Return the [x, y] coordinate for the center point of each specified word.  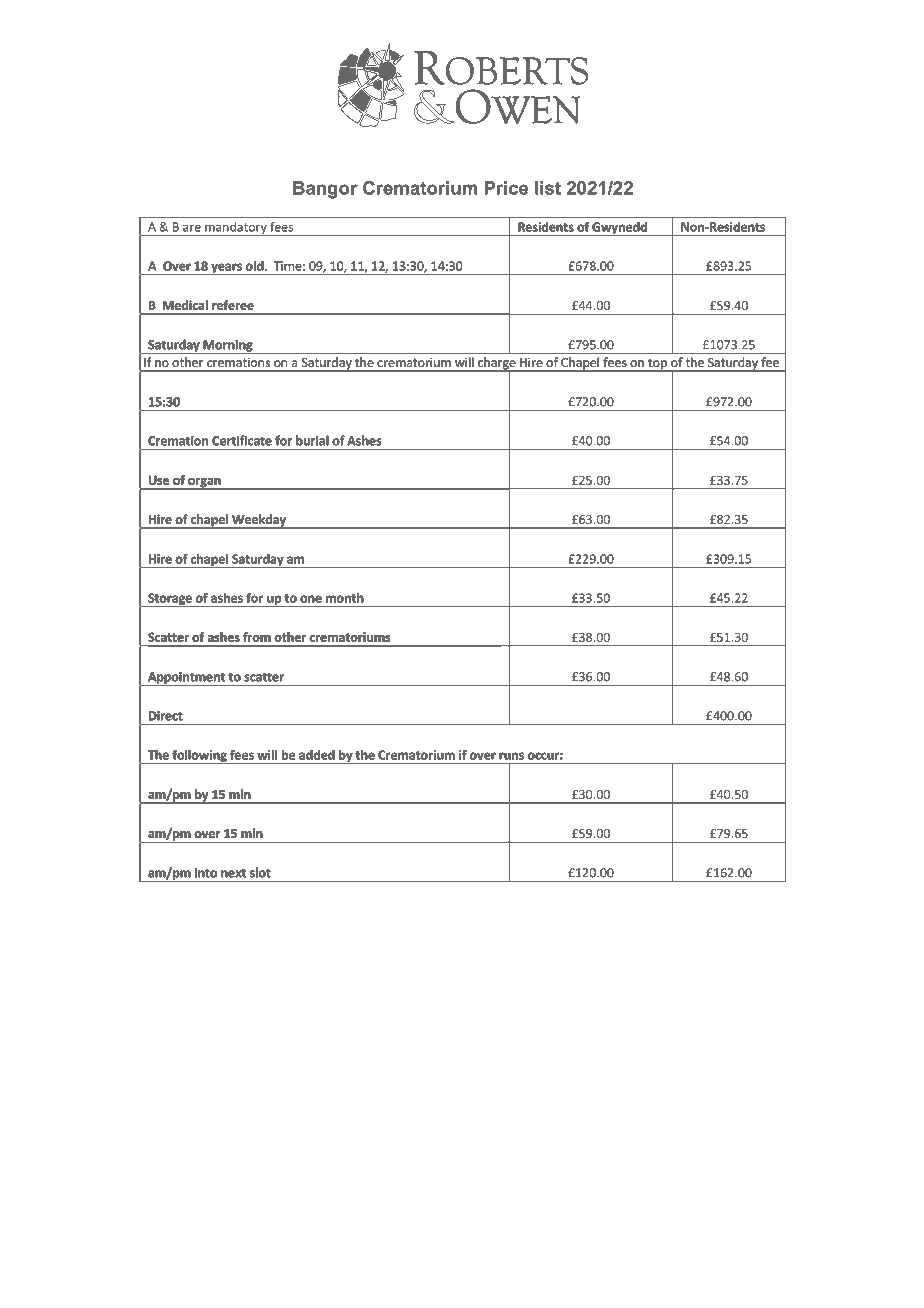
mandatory [236, 229]
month [345, 598]
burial [312, 440]
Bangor [325, 190]
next [233, 873]
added [317, 755]
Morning [228, 347]
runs [511, 756]
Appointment [186, 679]
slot [260, 872]
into [206, 873]
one [311, 599]
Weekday [259, 521]
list [548, 188]
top [657, 365]
